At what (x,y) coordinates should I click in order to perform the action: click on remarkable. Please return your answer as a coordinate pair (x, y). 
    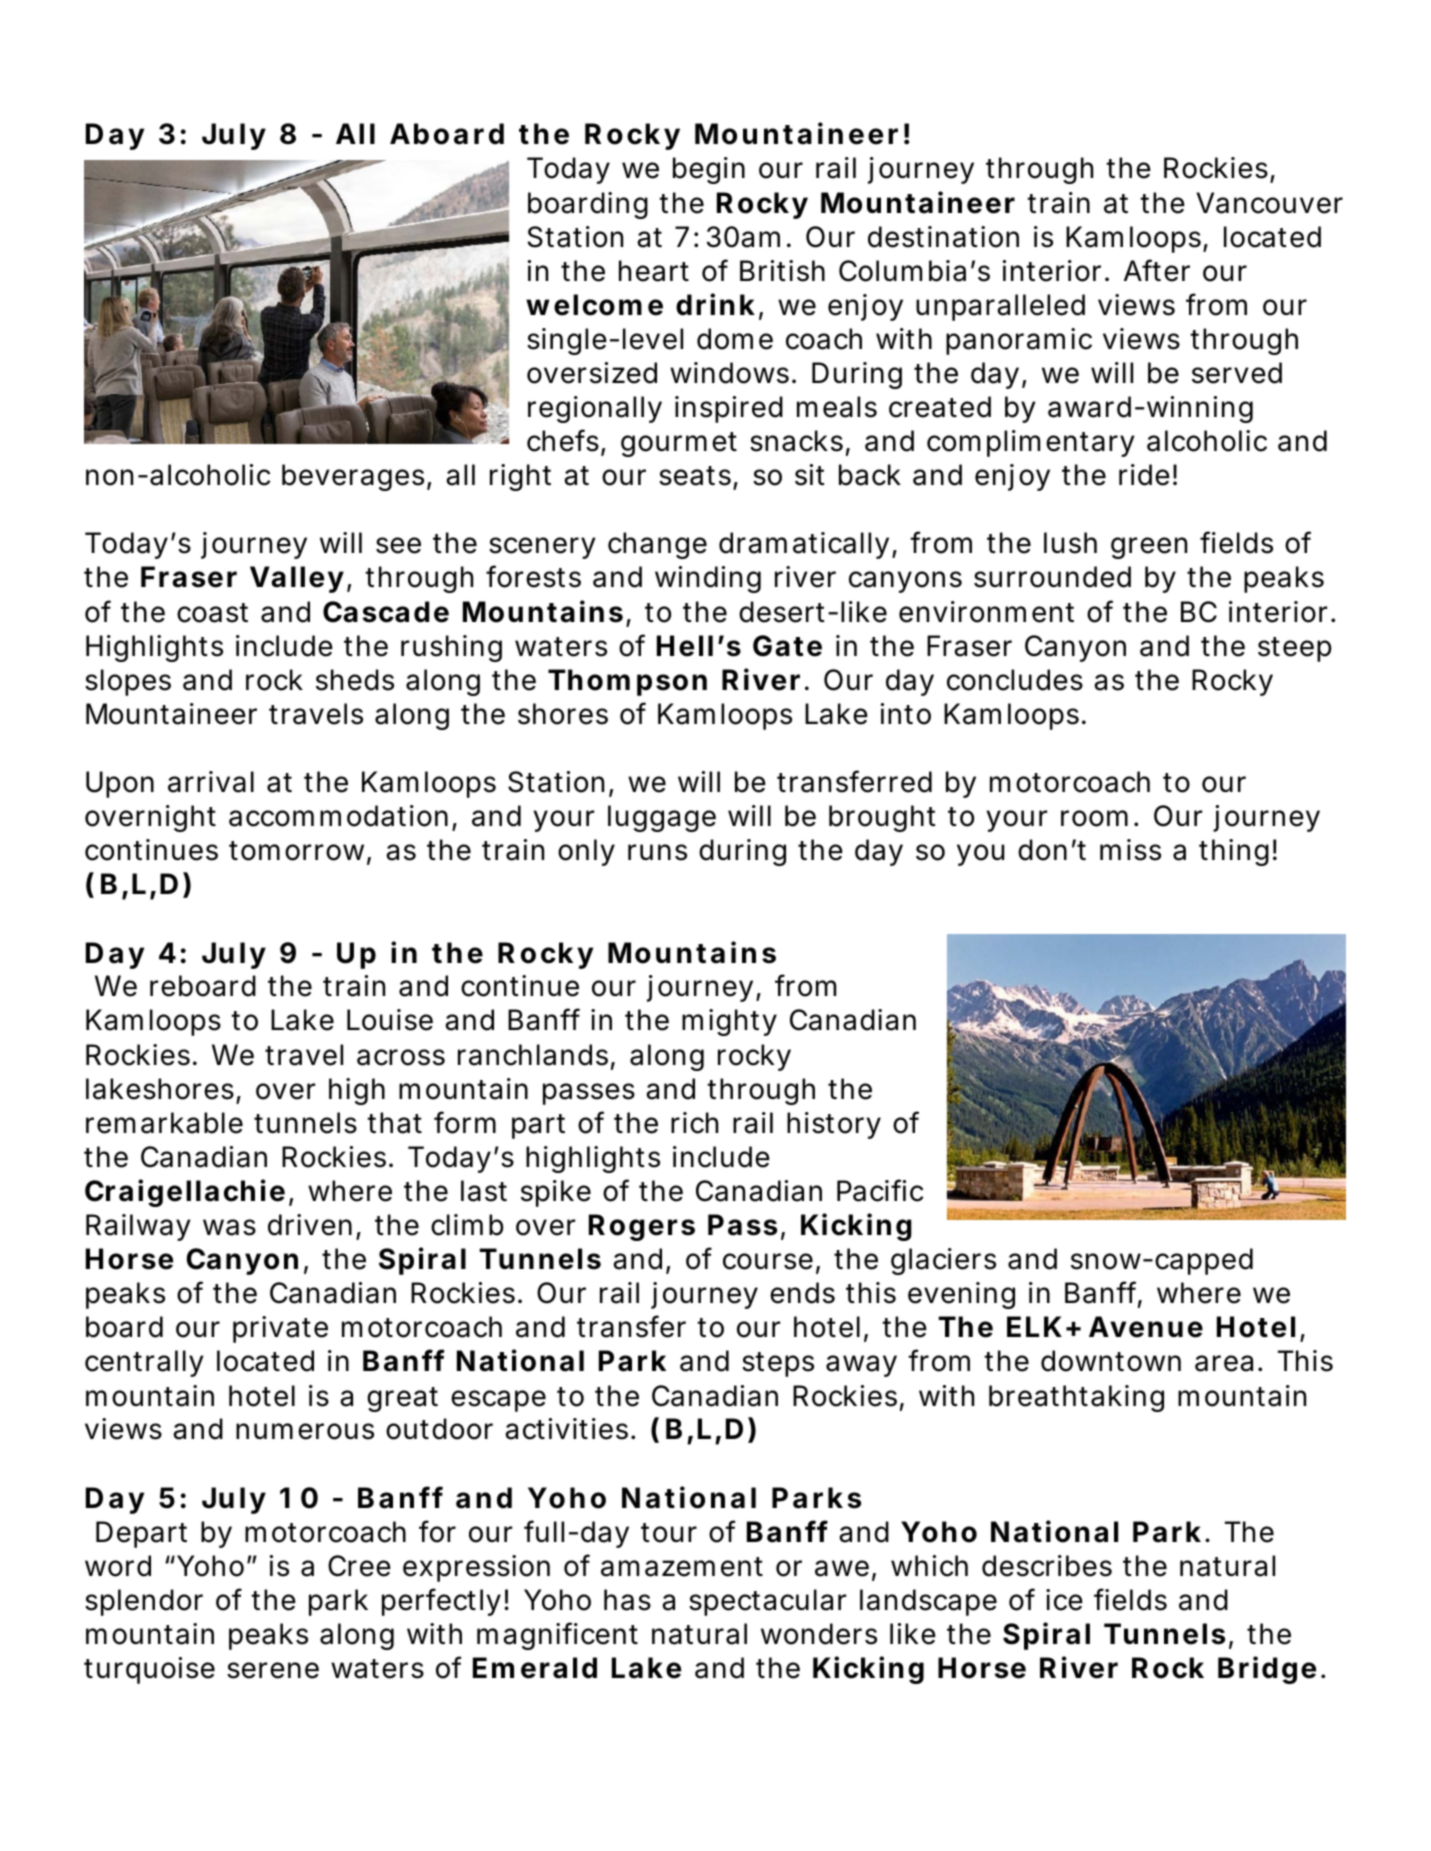
    Looking at the image, I should click on (164, 1123).
